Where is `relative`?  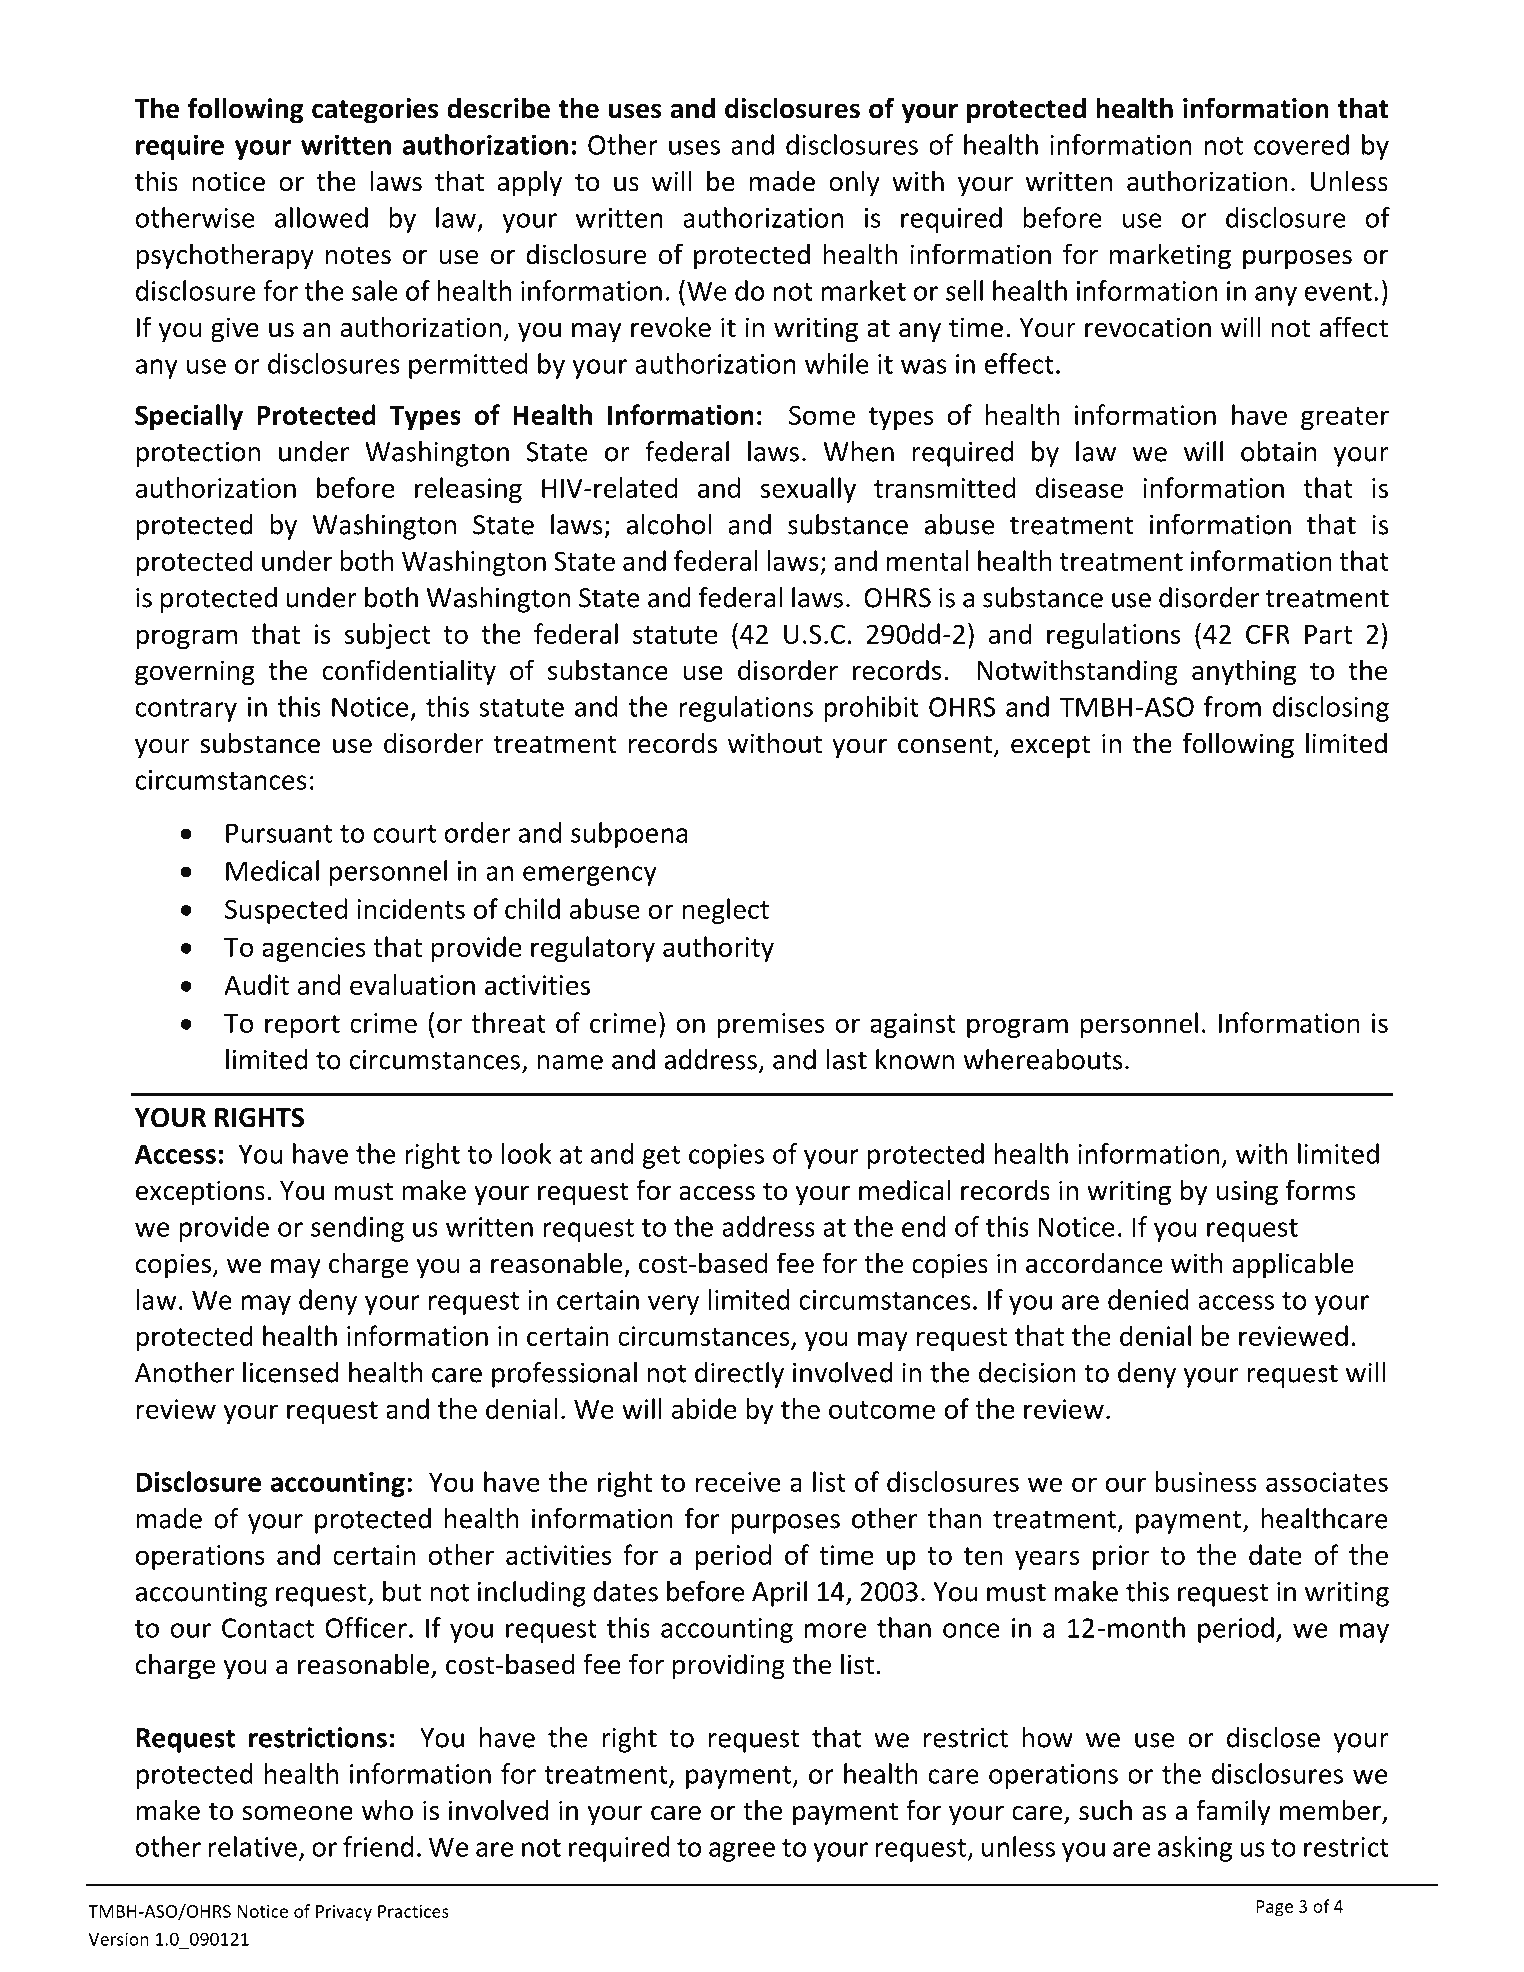
relative is located at coordinates (252, 1846).
